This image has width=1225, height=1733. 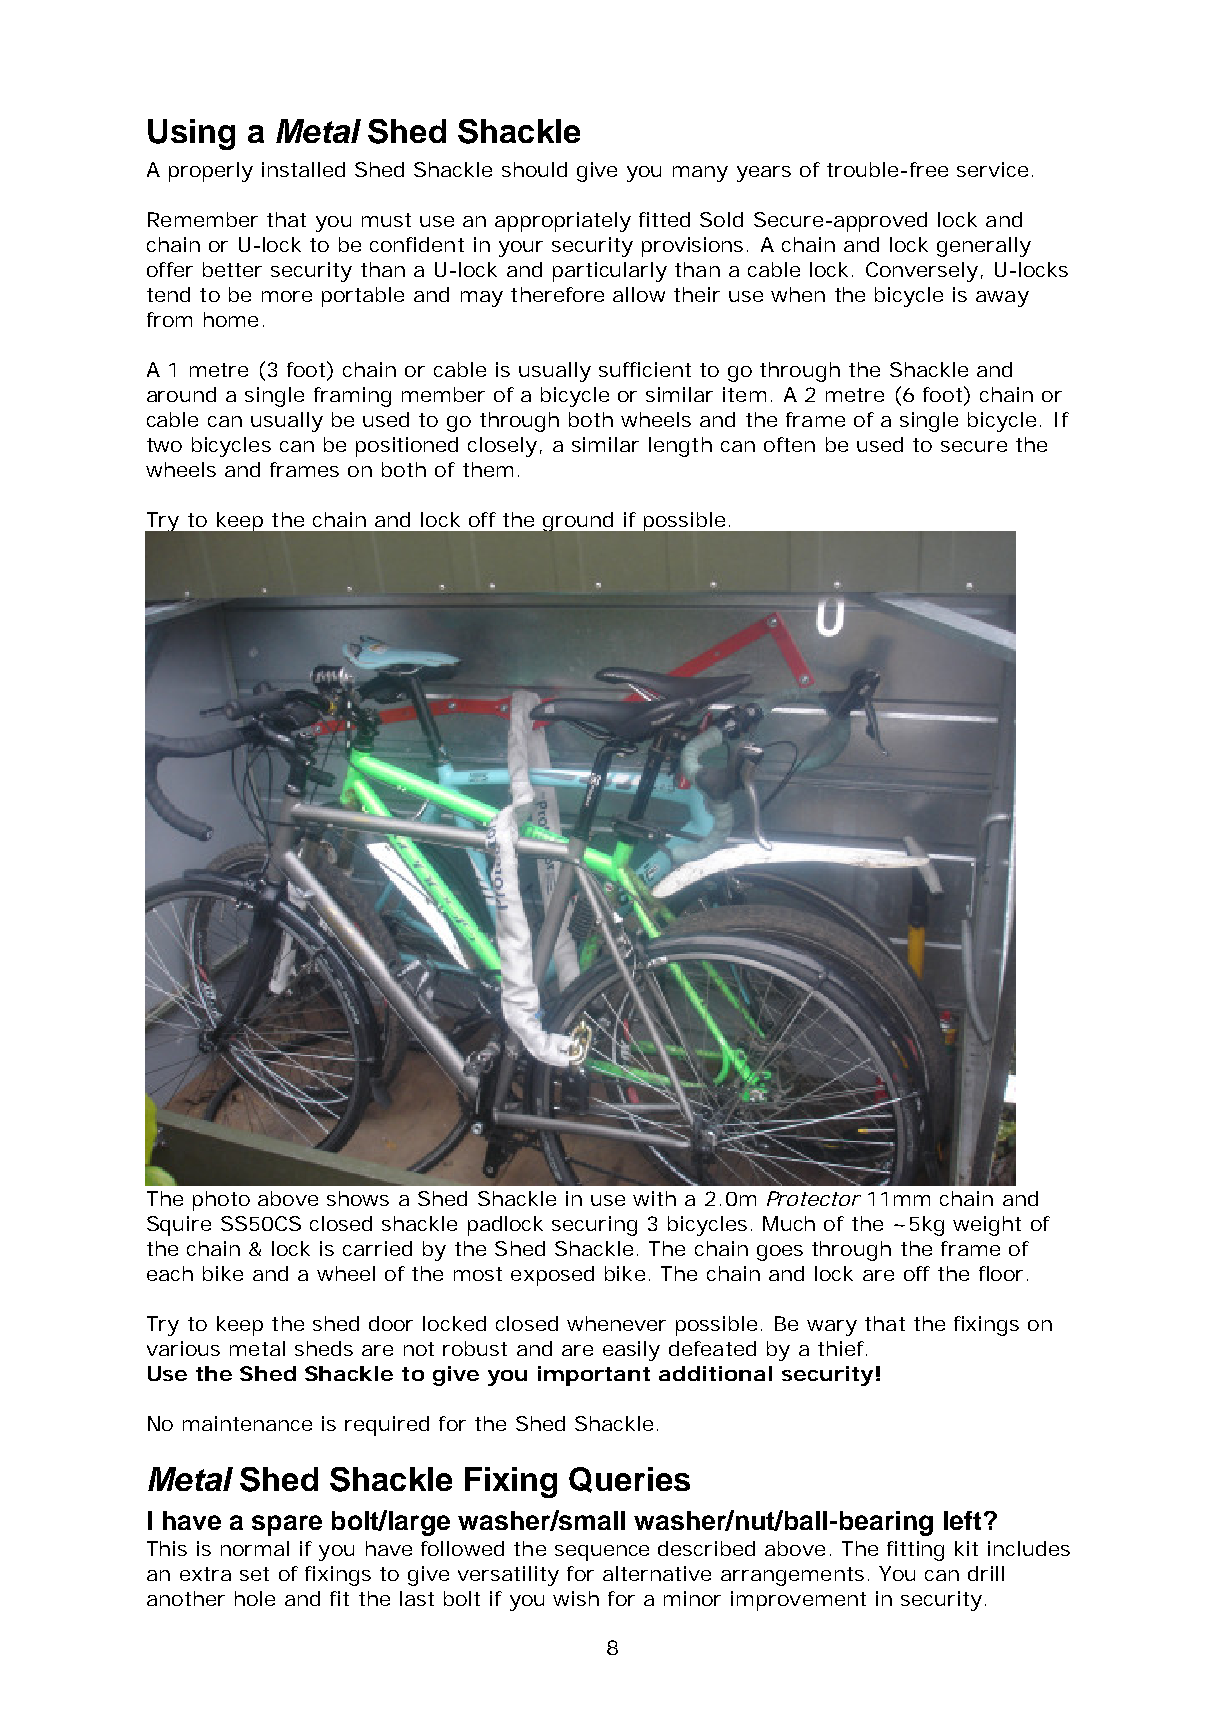 I want to click on Squire, so click(x=179, y=1226).
